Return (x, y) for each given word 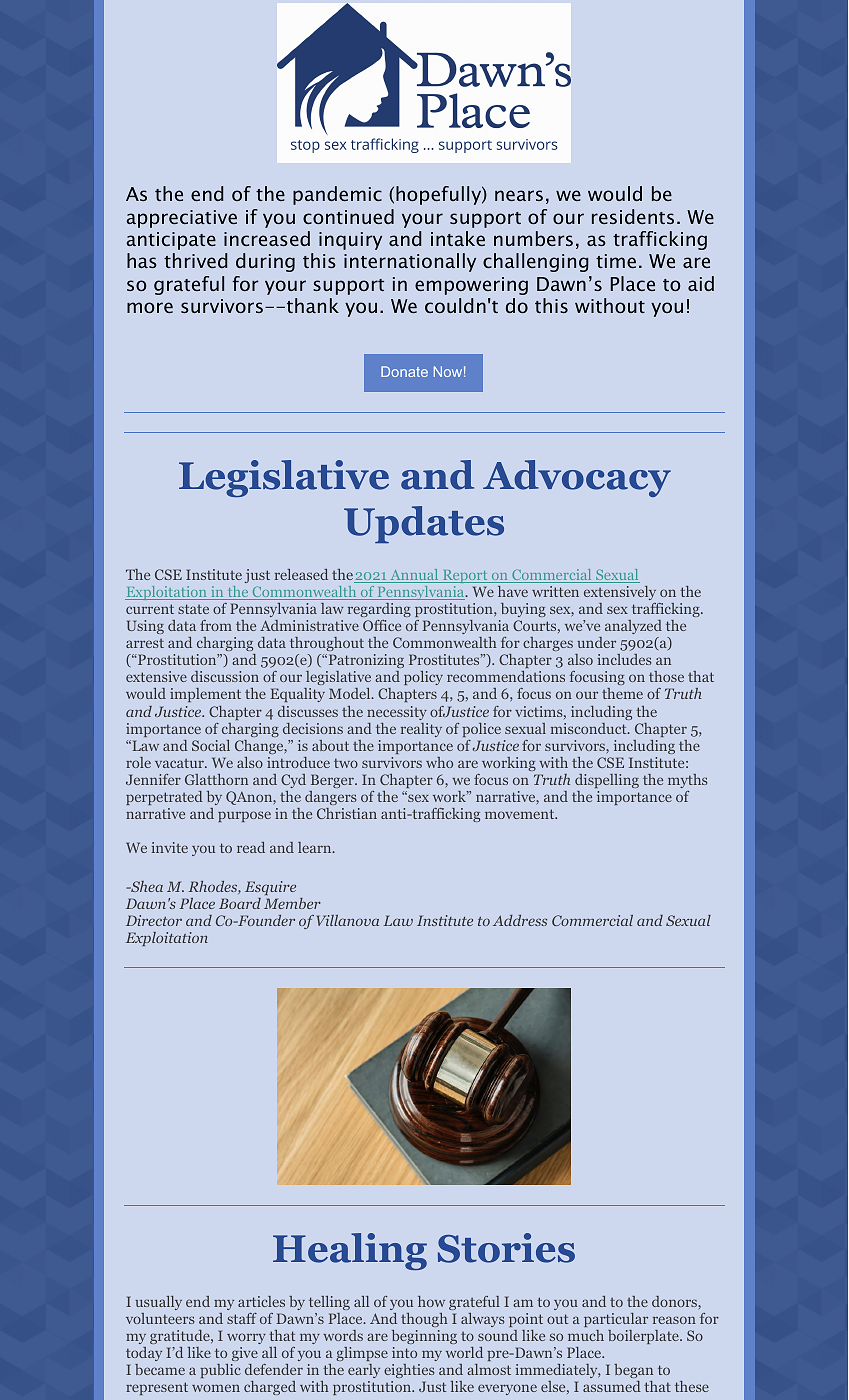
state (193, 609)
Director (154, 920)
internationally (410, 262)
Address (520, 920)
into (404, 1352)
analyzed (633, 627)
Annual (414, 576)
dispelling (607, 781)
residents (633, 216)
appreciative (181, 219)
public (220, 1371)
